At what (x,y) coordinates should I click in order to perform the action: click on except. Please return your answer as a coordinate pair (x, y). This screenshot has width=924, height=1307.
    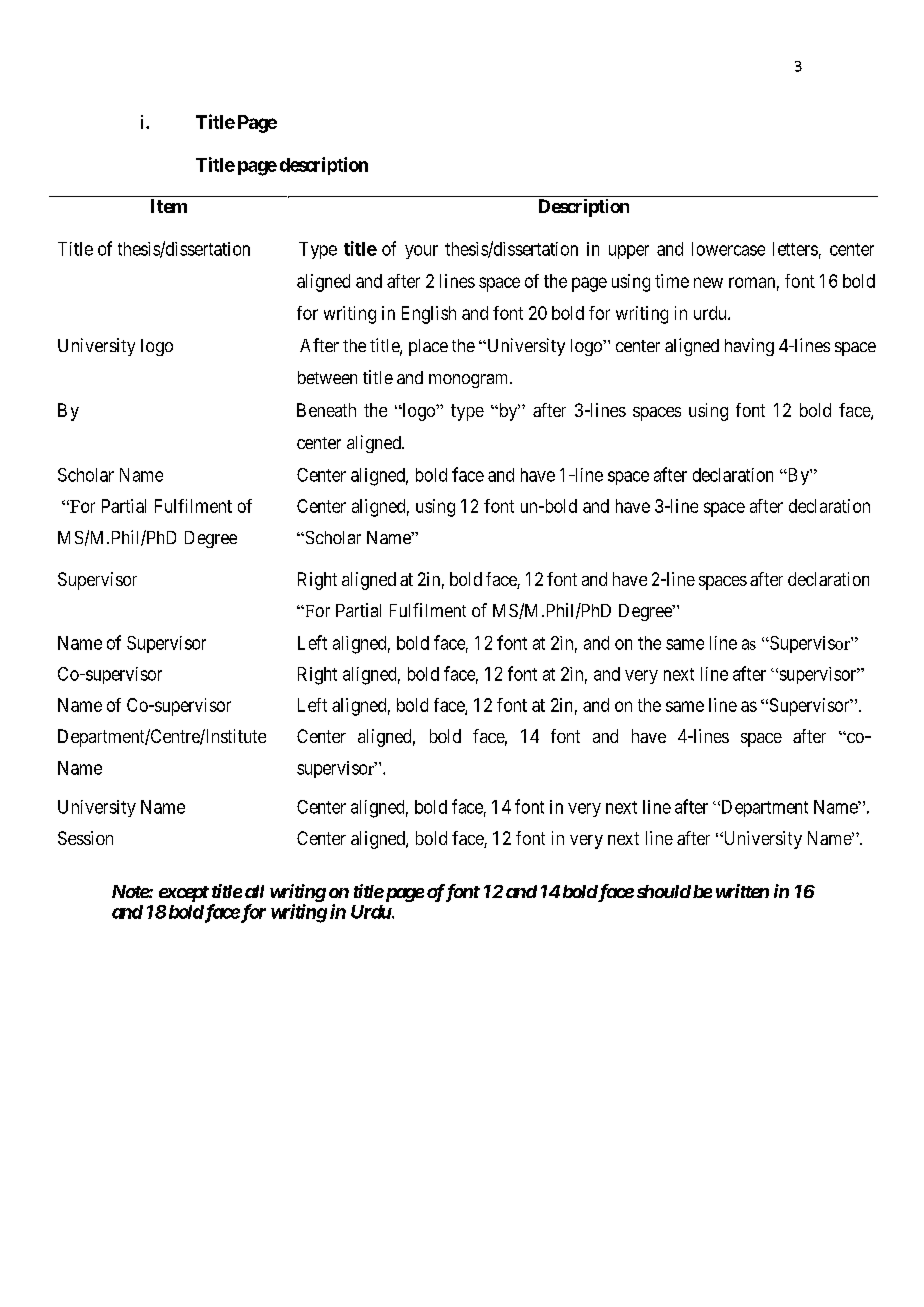
    Looking at the image, I should click on (184, 894).
